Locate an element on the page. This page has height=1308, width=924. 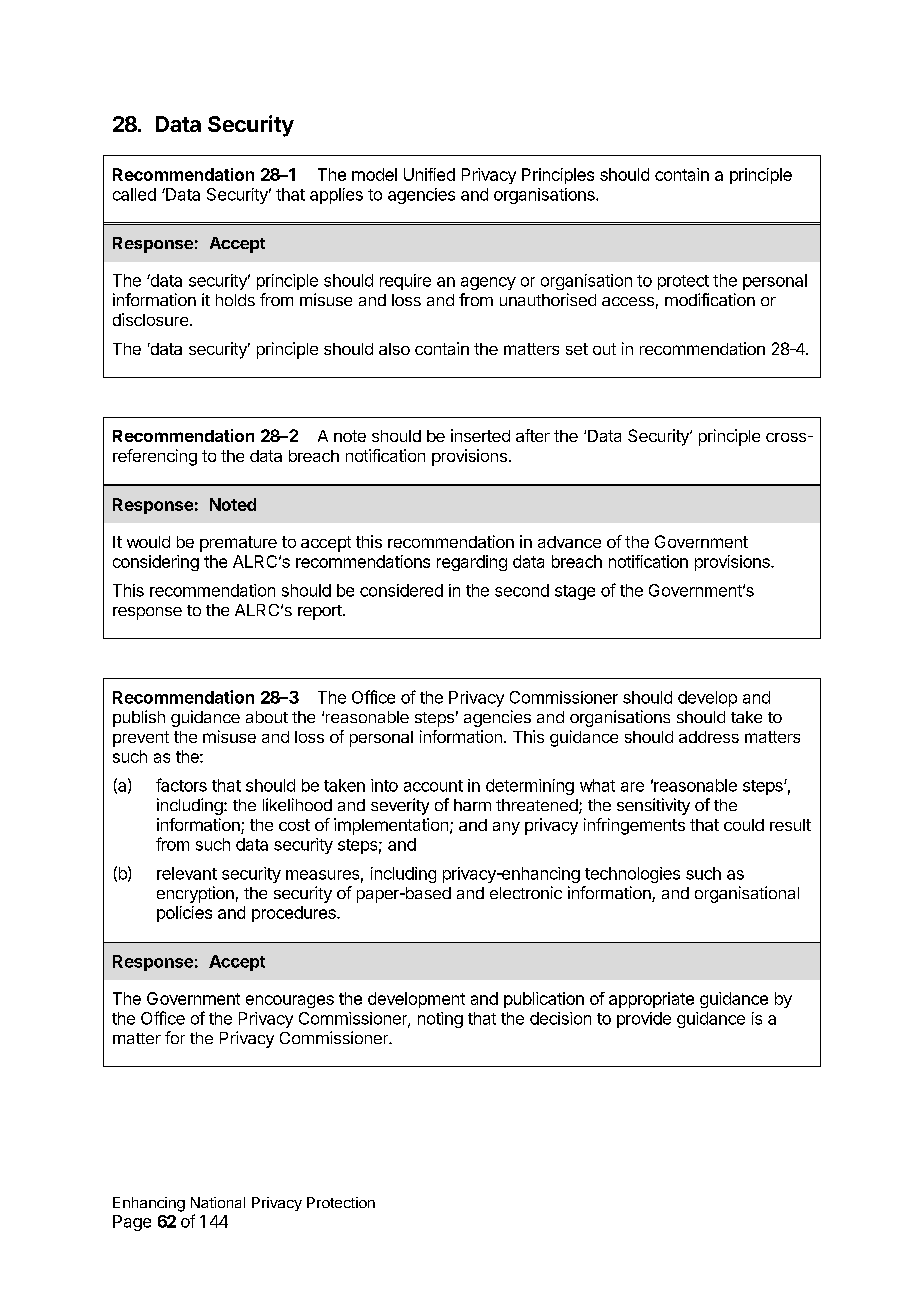
electronic is located at coordinates (526, 892).
